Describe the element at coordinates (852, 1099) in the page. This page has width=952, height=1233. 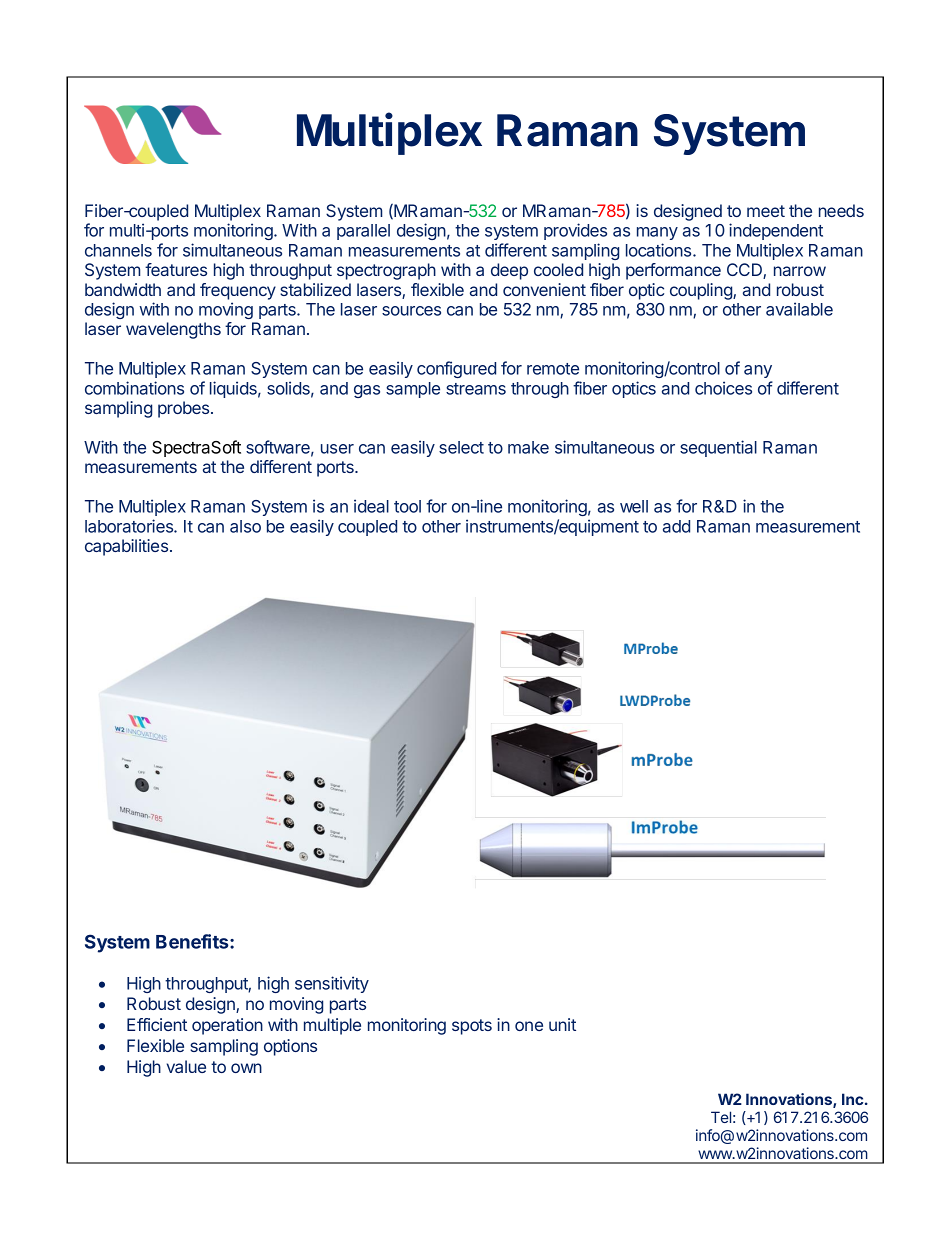
I see `Inc` at that location.
